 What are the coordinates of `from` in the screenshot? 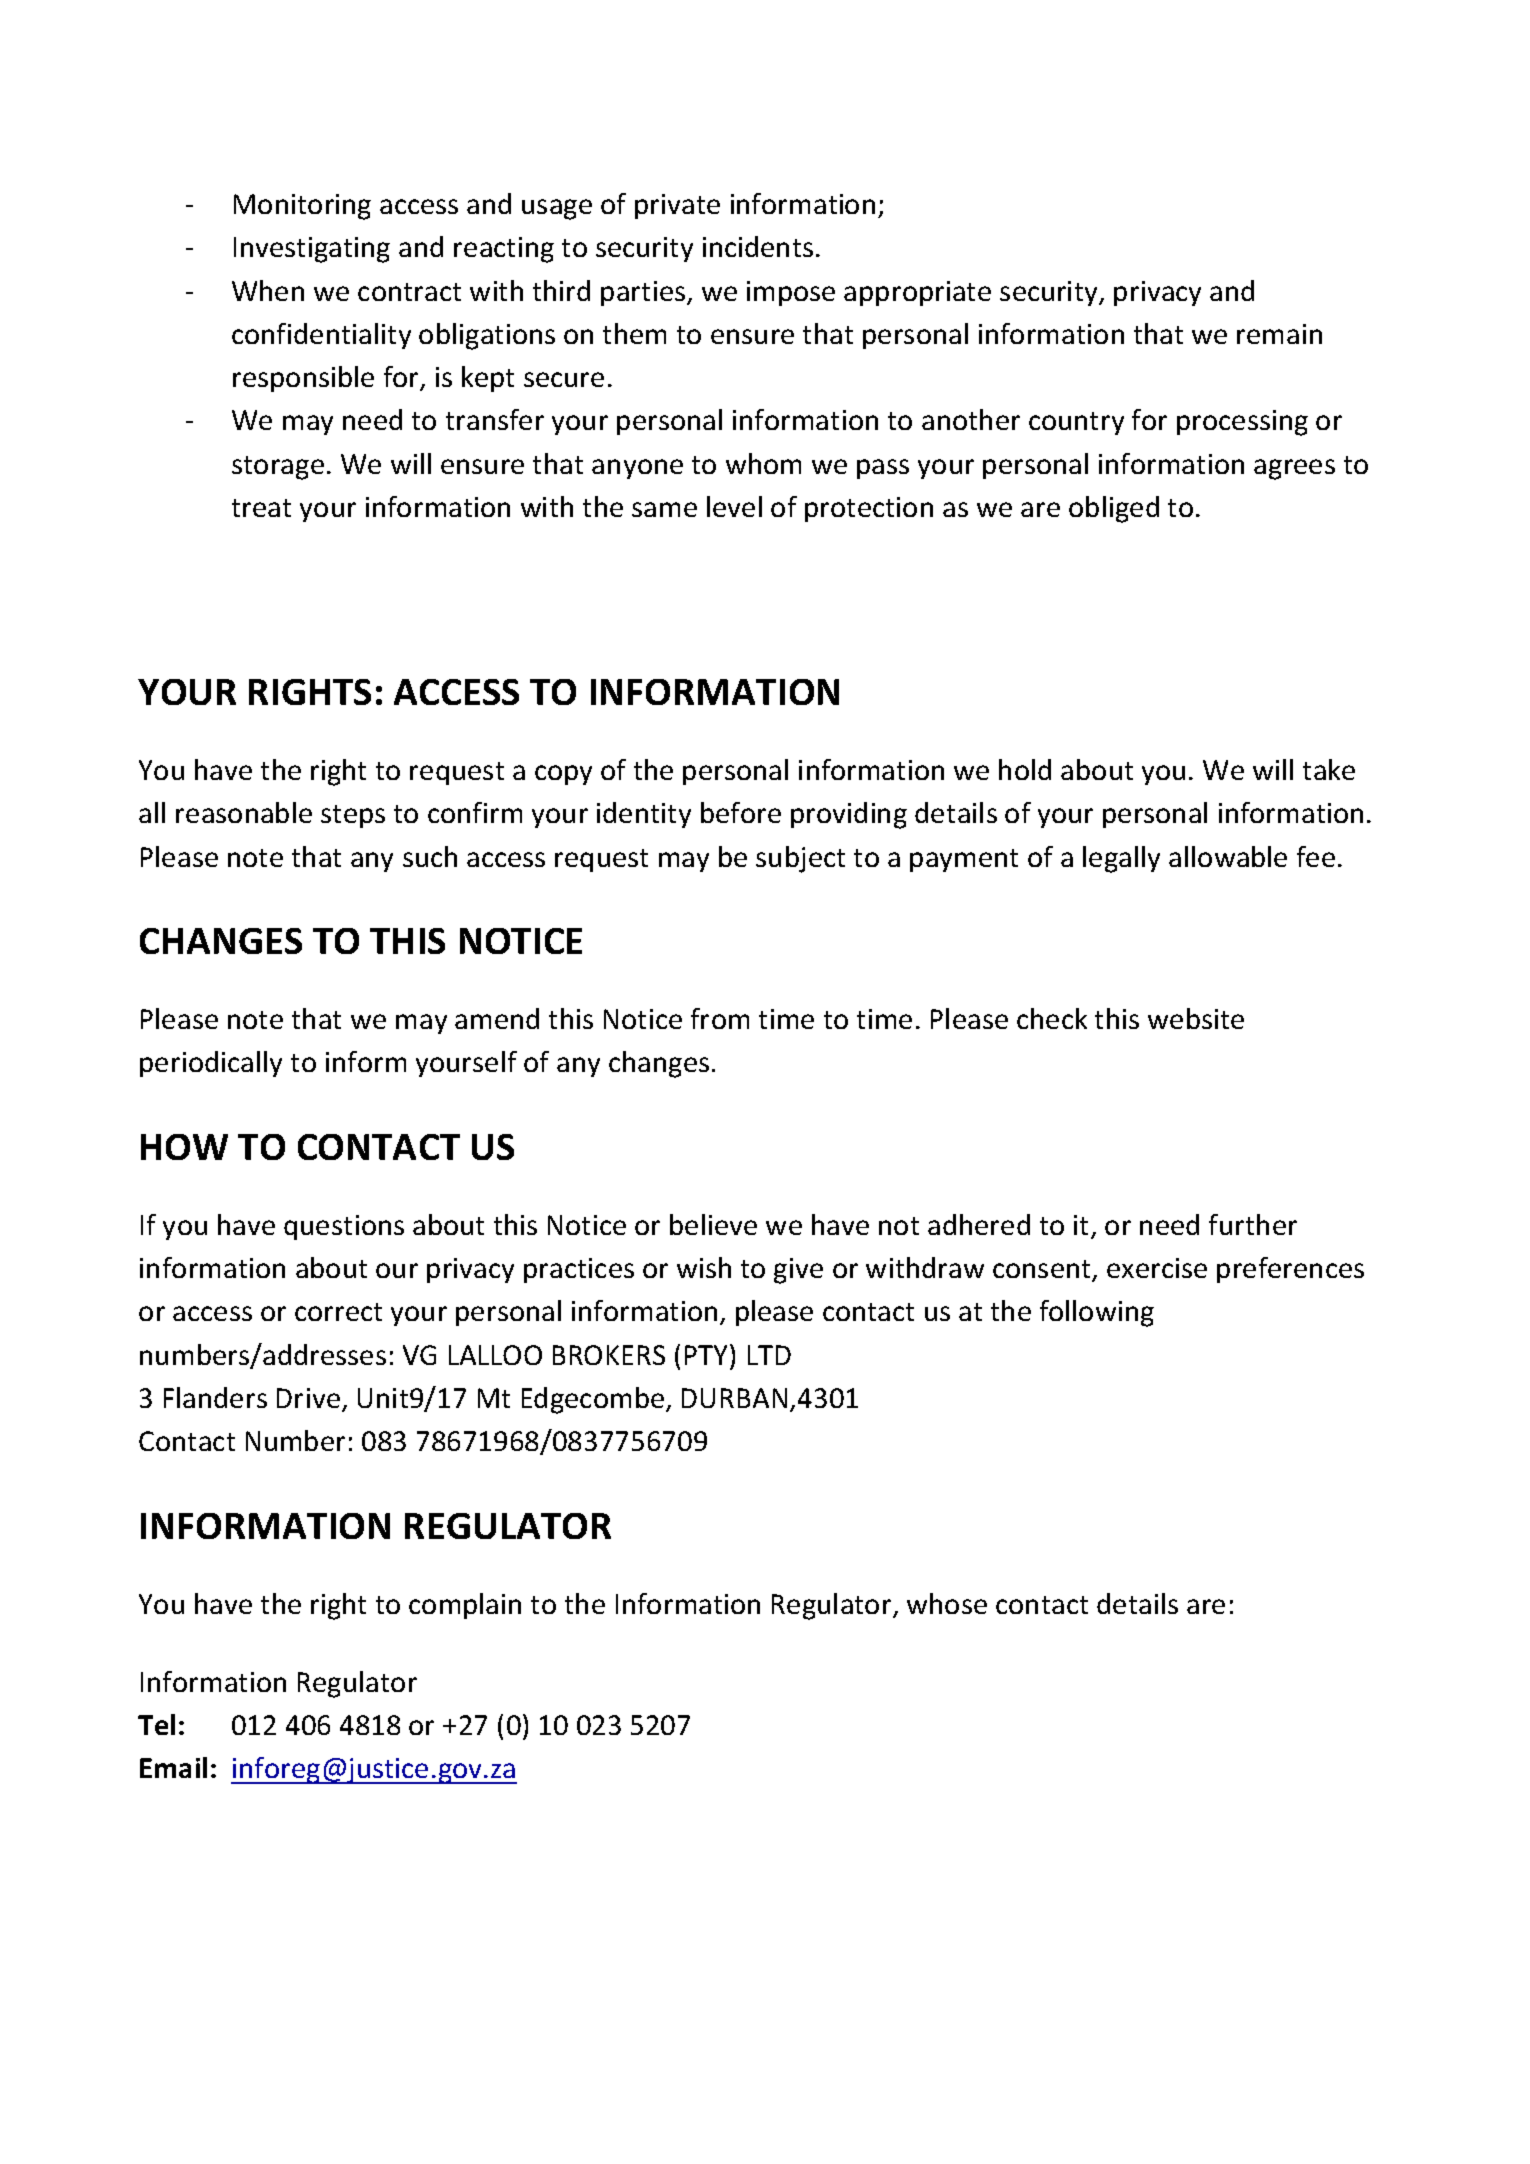 It's located at (720, 1018).
